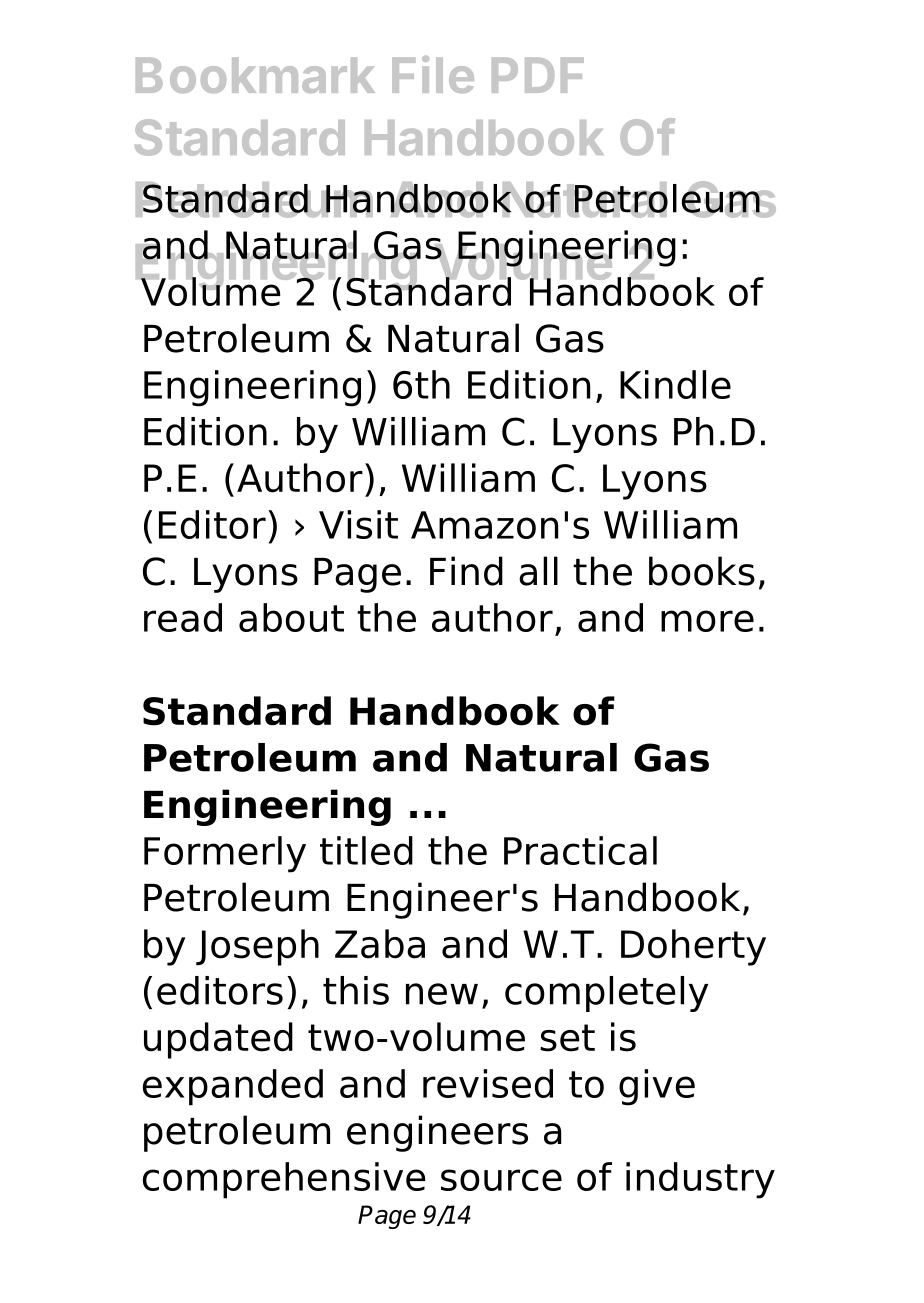 The height and width of the screenshot is (1303, 924). What do you see at coordinates (466, 571) in the screenshot?
I see `Find` at bounding box center [466, 571].
